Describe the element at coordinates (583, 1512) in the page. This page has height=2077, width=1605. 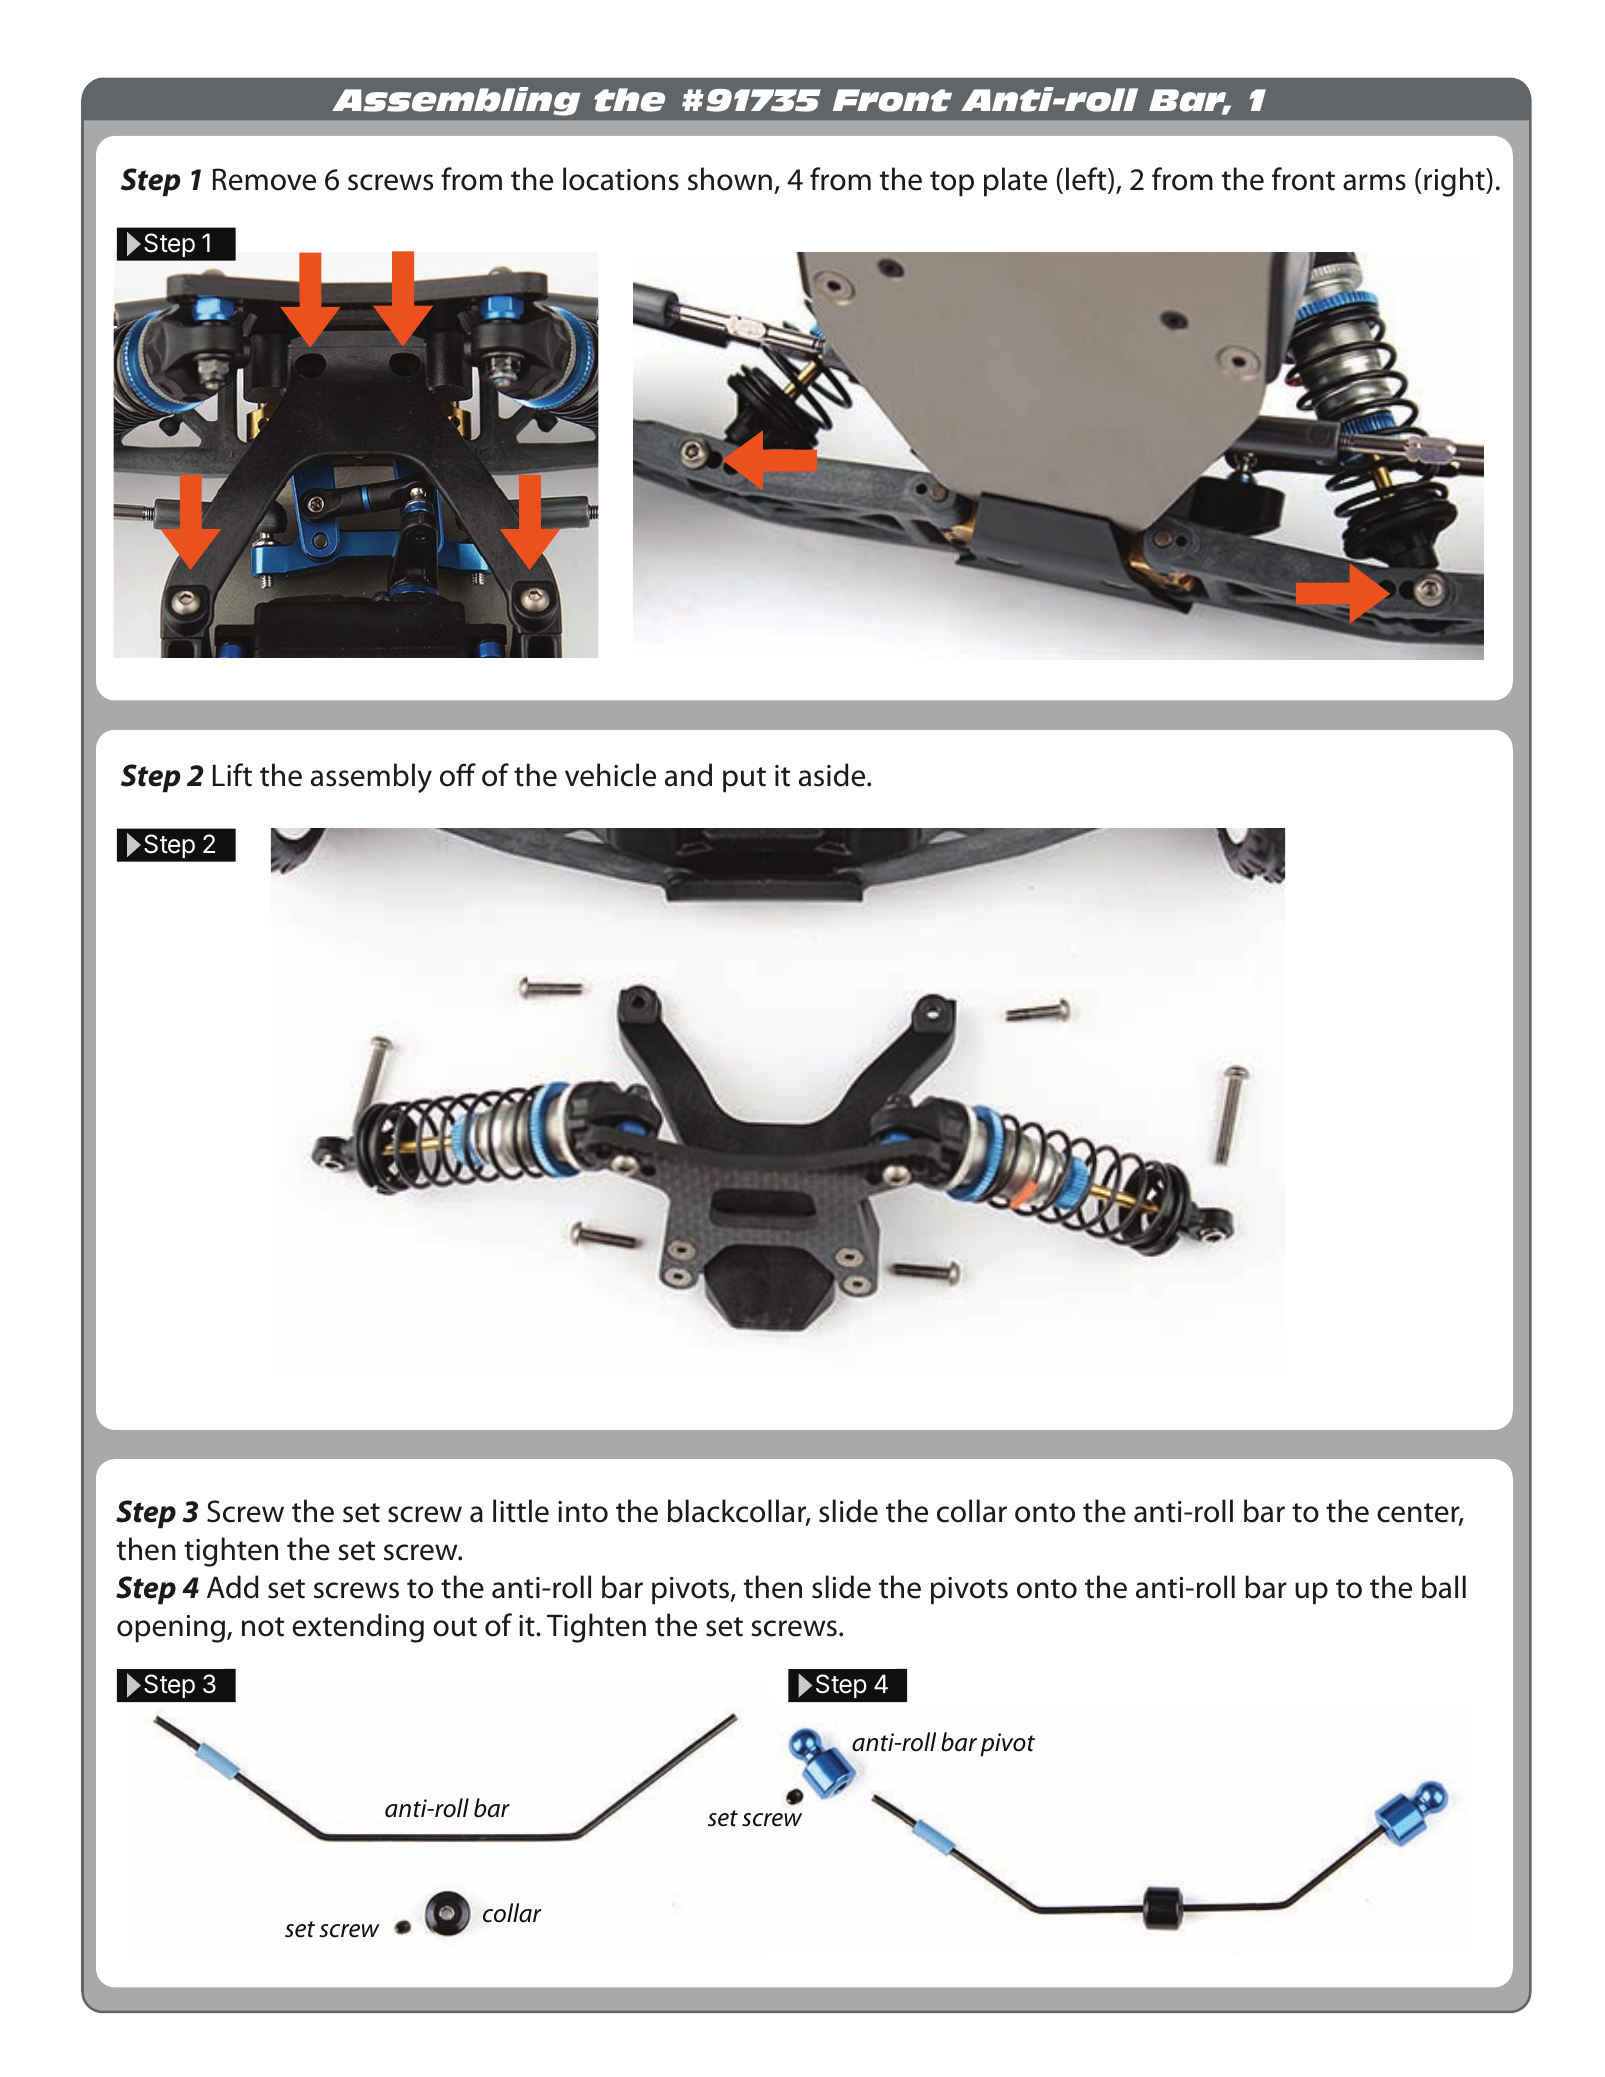
I see `into` at that location.
